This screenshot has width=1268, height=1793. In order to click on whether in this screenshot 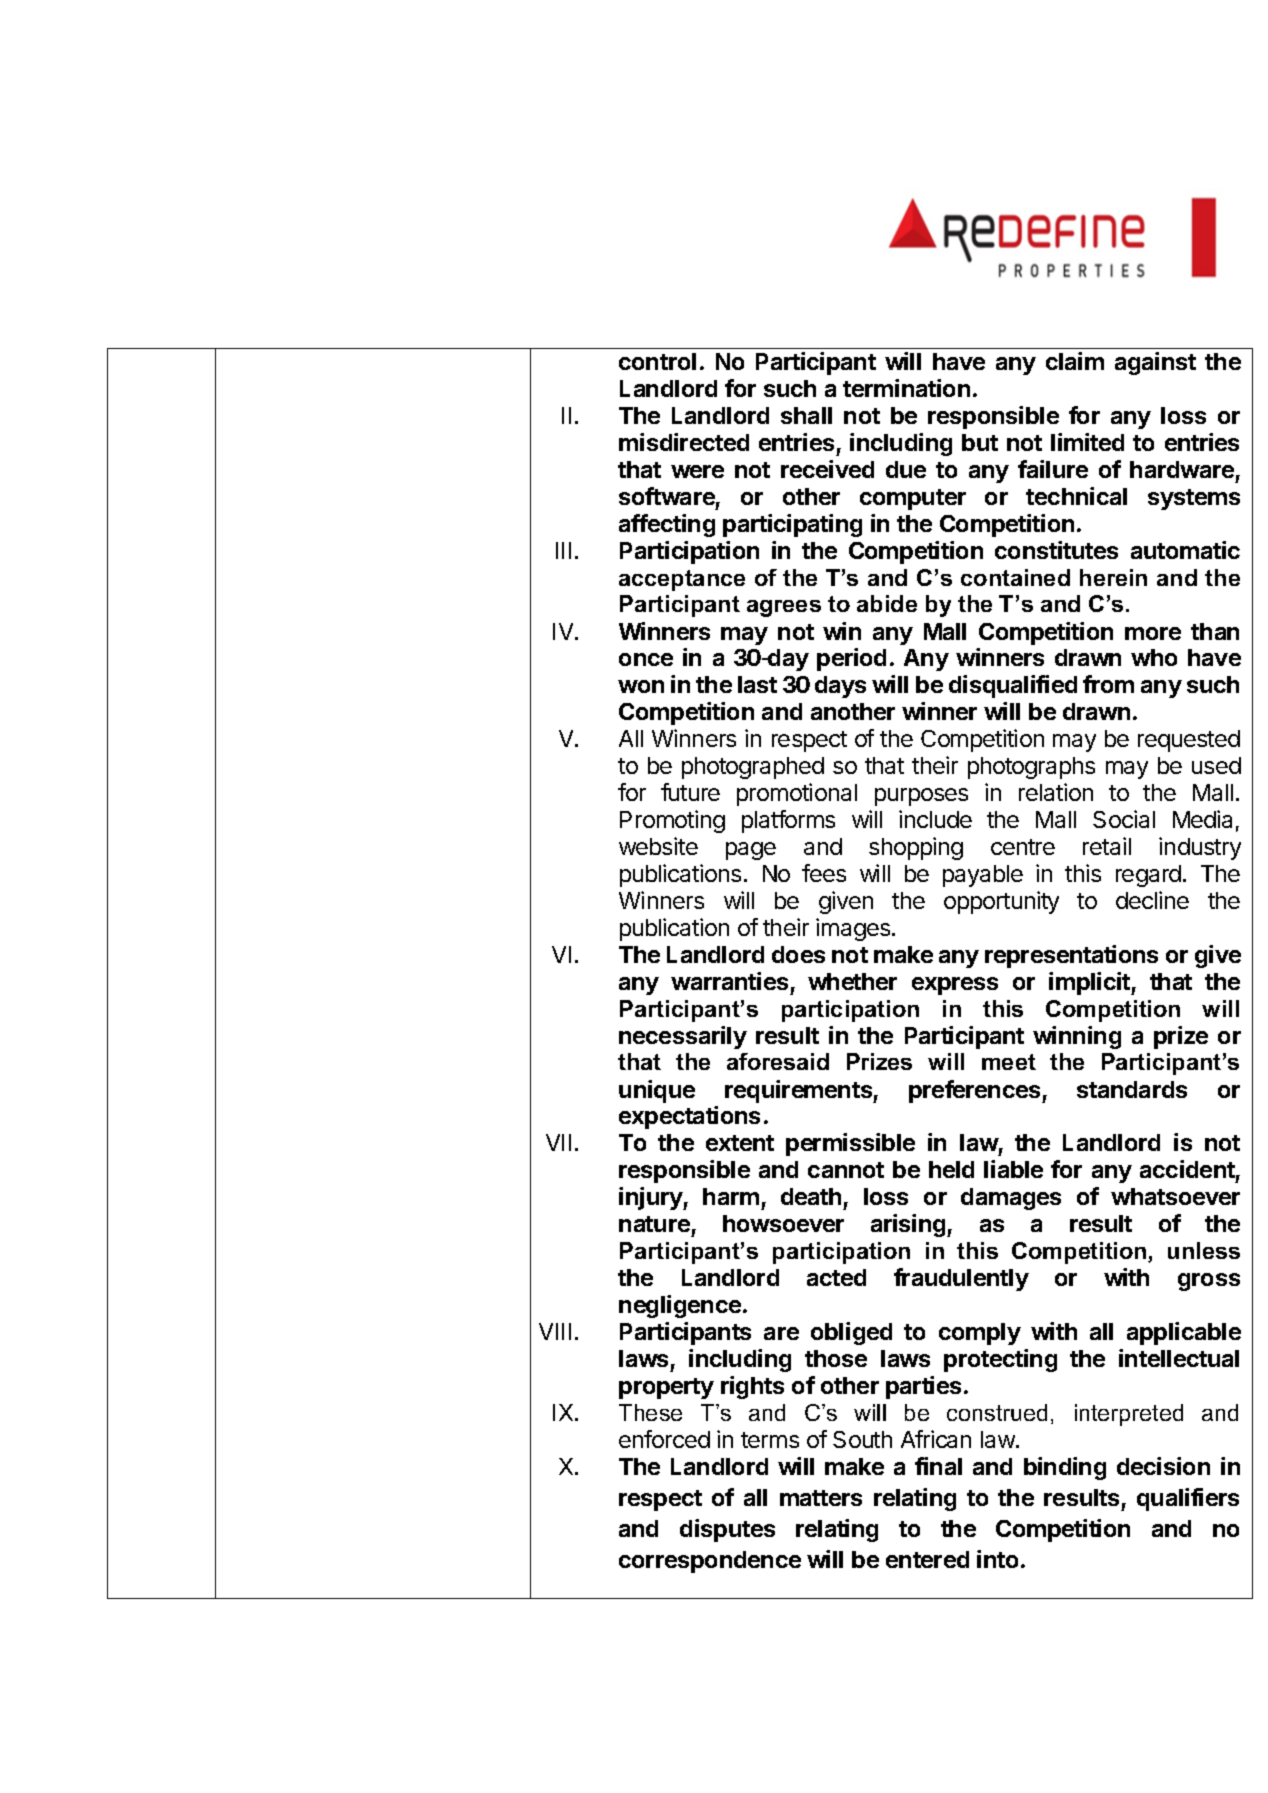, I will do `click(852, 981)`.
